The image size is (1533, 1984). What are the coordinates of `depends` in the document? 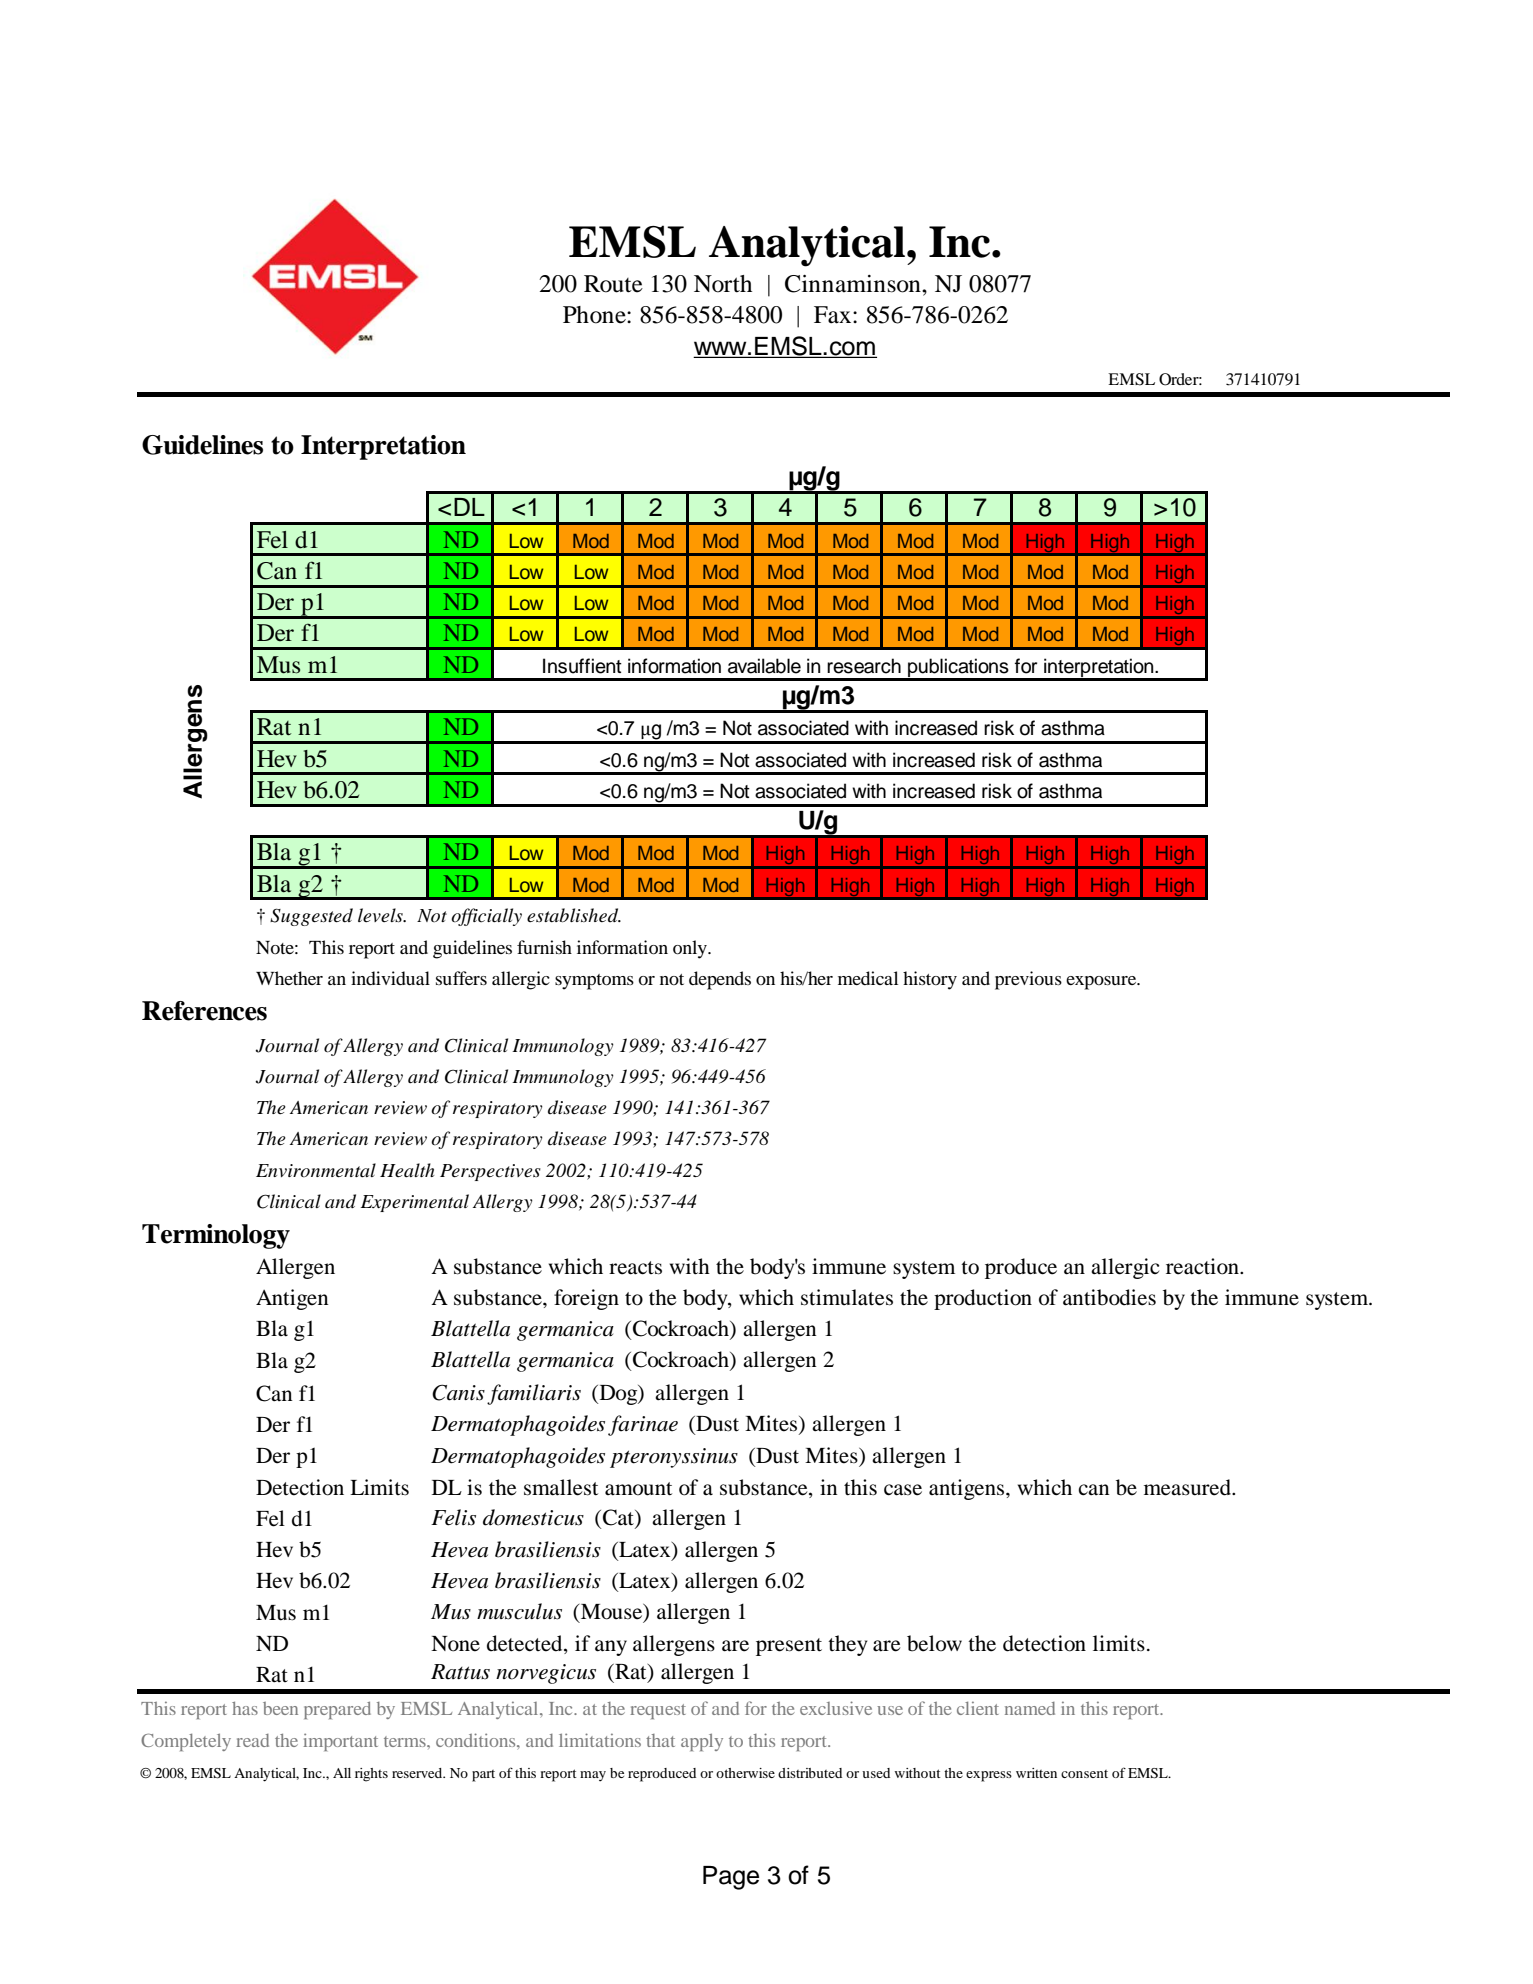 It's located at (720, 980).
